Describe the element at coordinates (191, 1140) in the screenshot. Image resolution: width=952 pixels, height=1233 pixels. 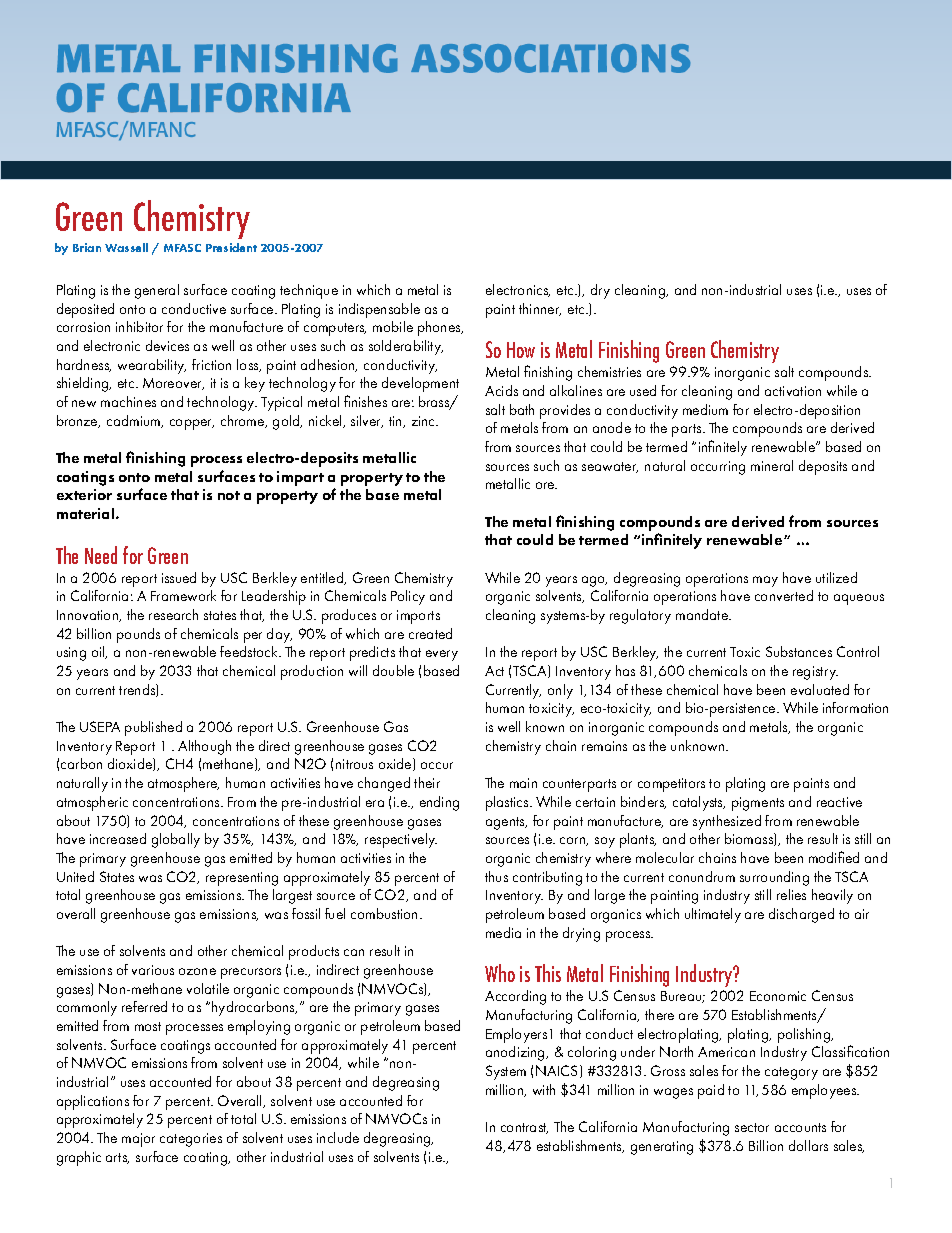
I see `categories` at that location.
